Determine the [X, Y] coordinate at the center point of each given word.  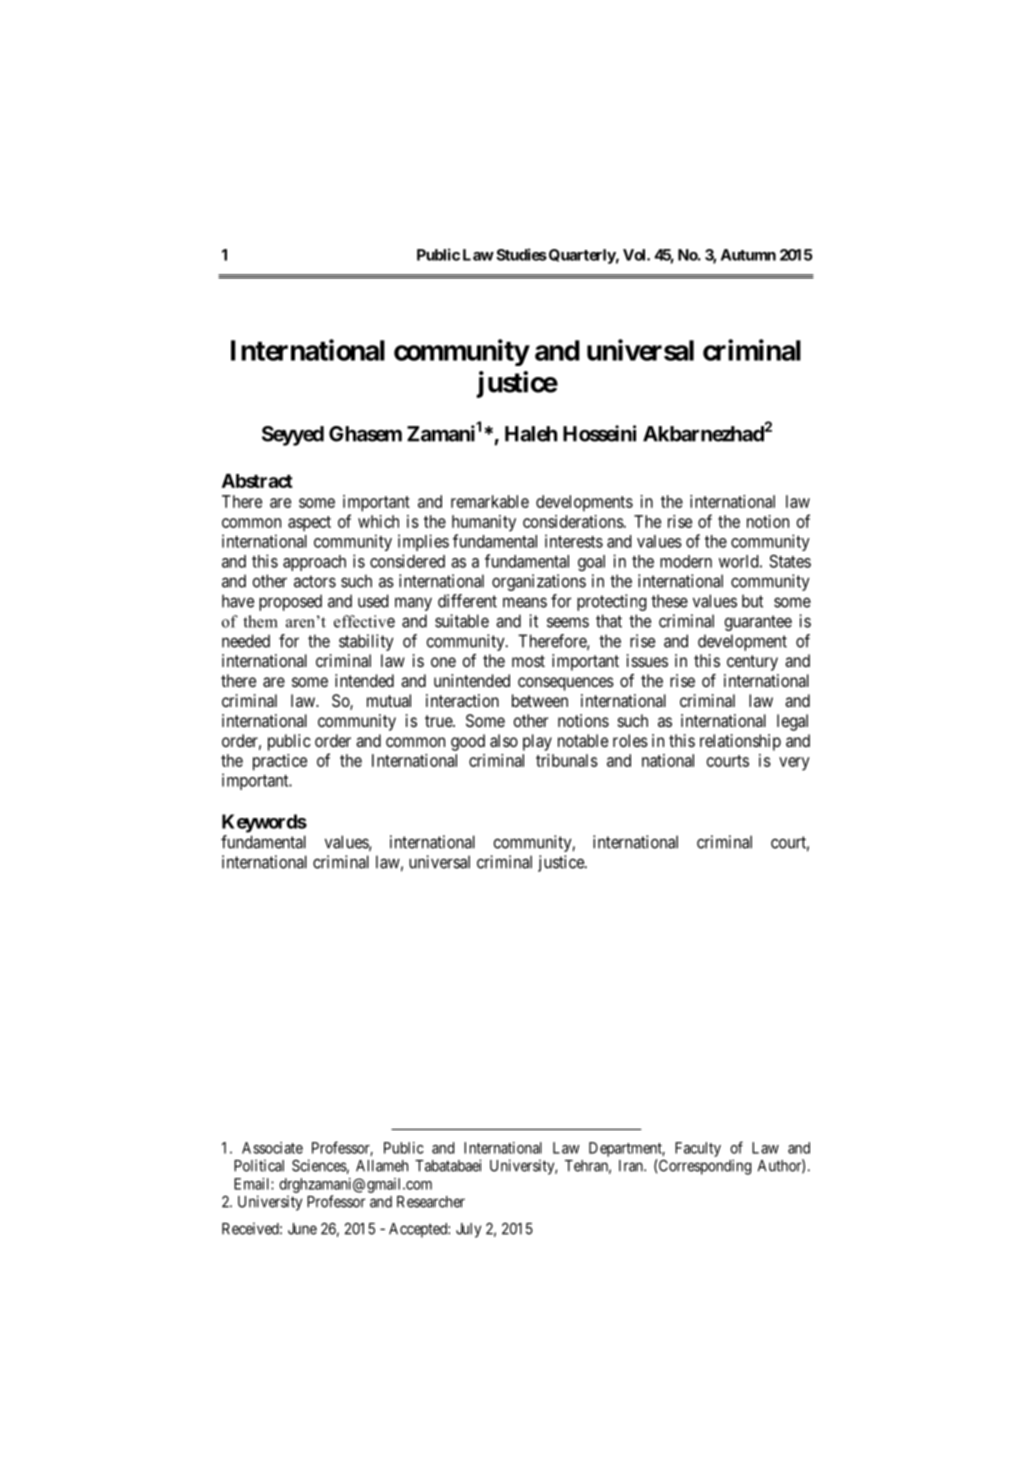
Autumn [748, 255]
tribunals [567, 760]
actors [315, 581]
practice [280, 762]
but [752, 601]
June [302, 1229]
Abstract [257, 481]
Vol [635, 255]
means [525, 602]
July [468, 1230]
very [794, 764]
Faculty [698, 1149]
